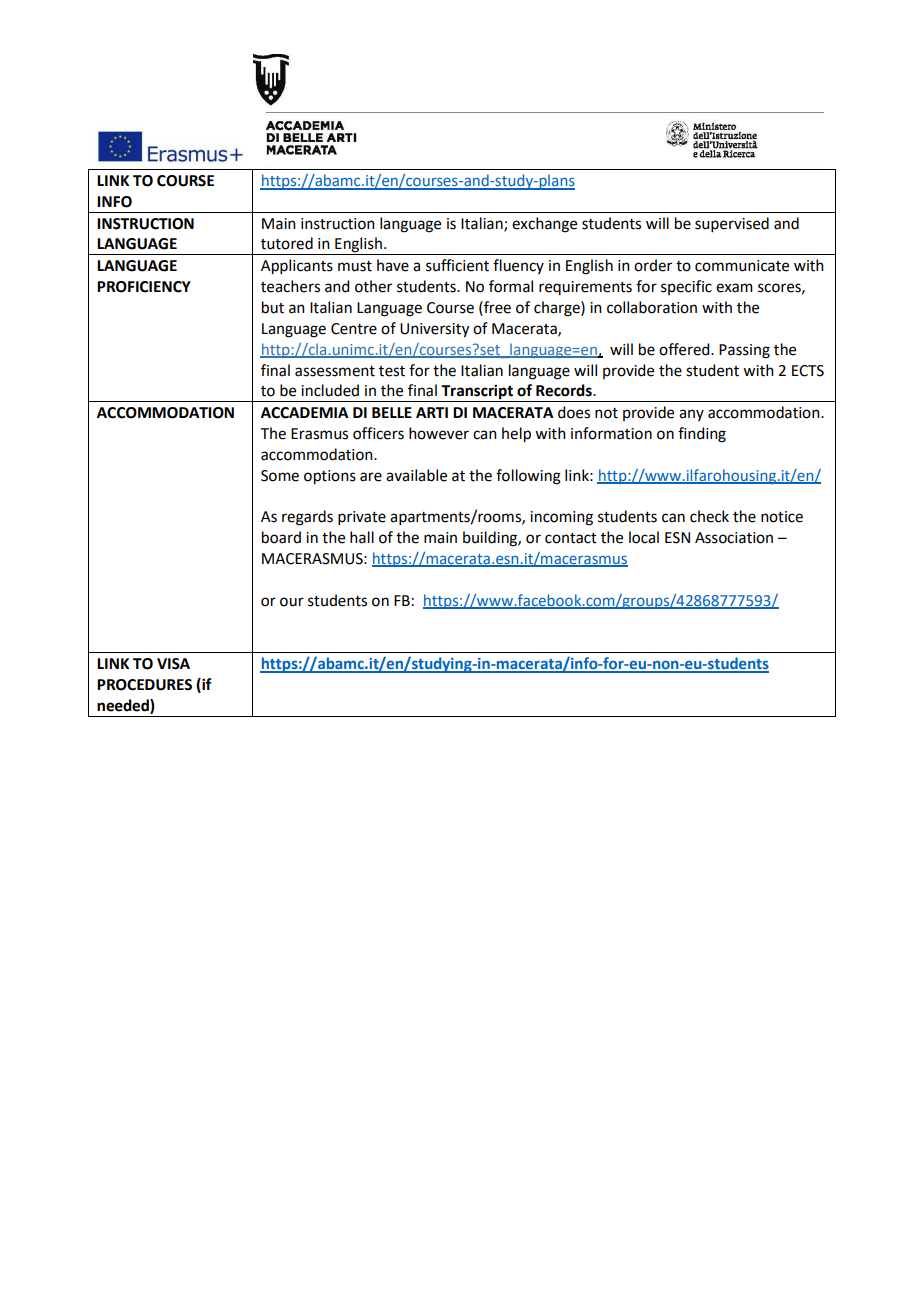 The width and height of the page is (924, 1308). What do you see at coordinates (516, 435) in the page?
I see `help` at bounding box center [516, 435].
